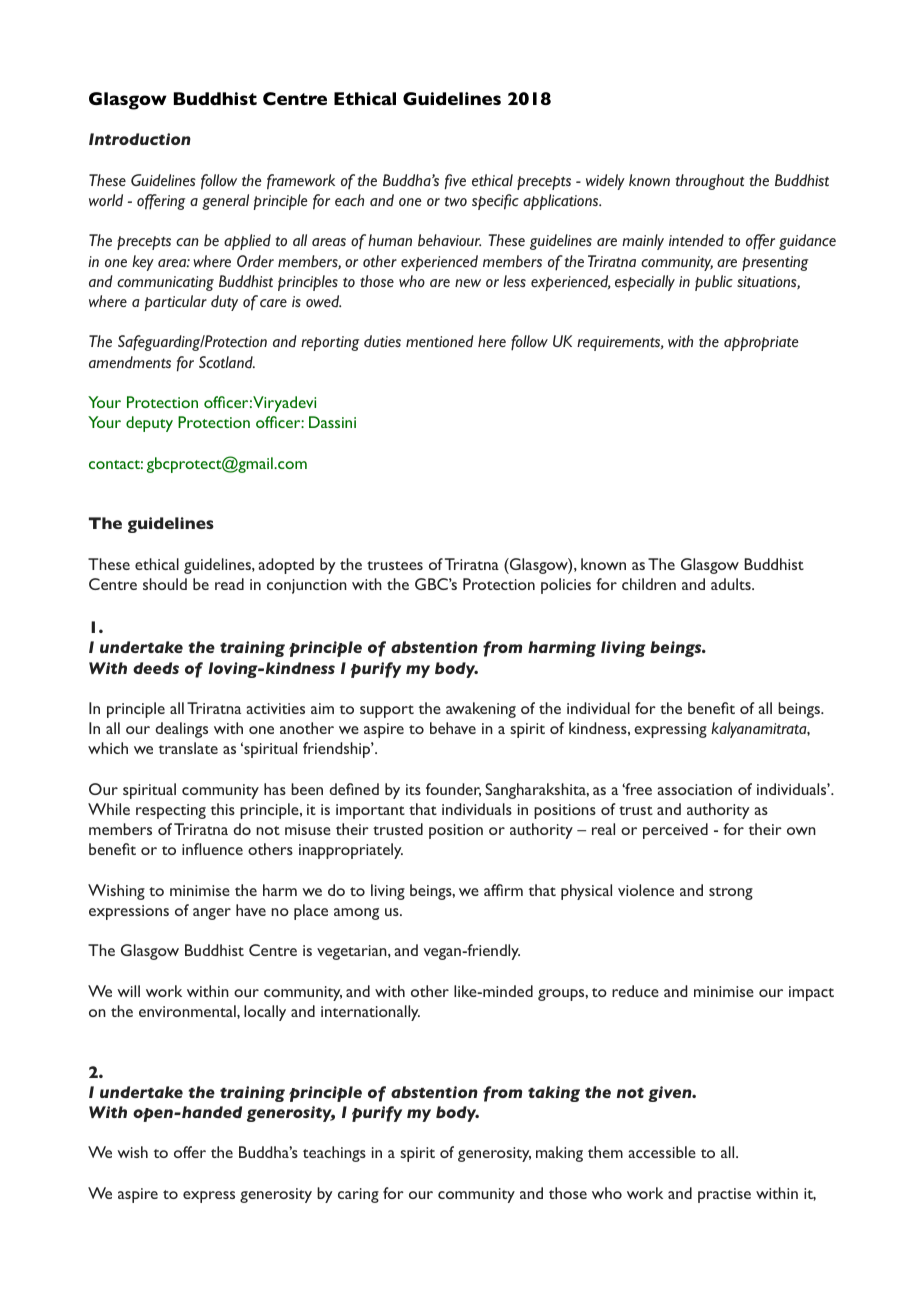 The image size is (924, 1308). Describe the element at coordinates (714, 283) in the page. I see `public` at that location.
